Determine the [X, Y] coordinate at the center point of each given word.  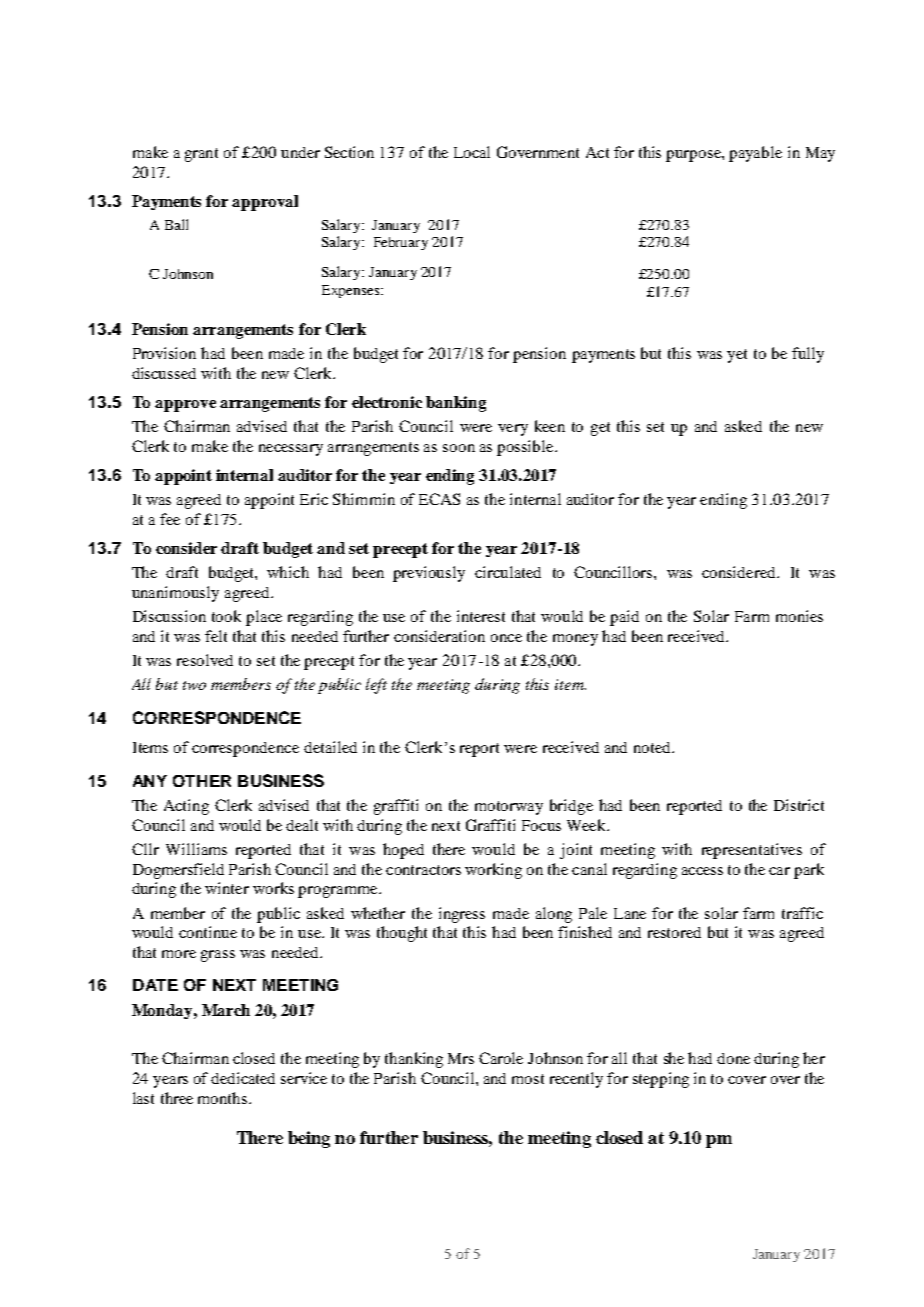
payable [755, 154]
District [799, 805]
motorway [509, 808]
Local [472, 152]
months [224, 1098]
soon [459, 448]
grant [201, 155]
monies [799, 616]
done [733, 1058]
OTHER [202, 781]
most [528, 1079]
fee [170, 519]
